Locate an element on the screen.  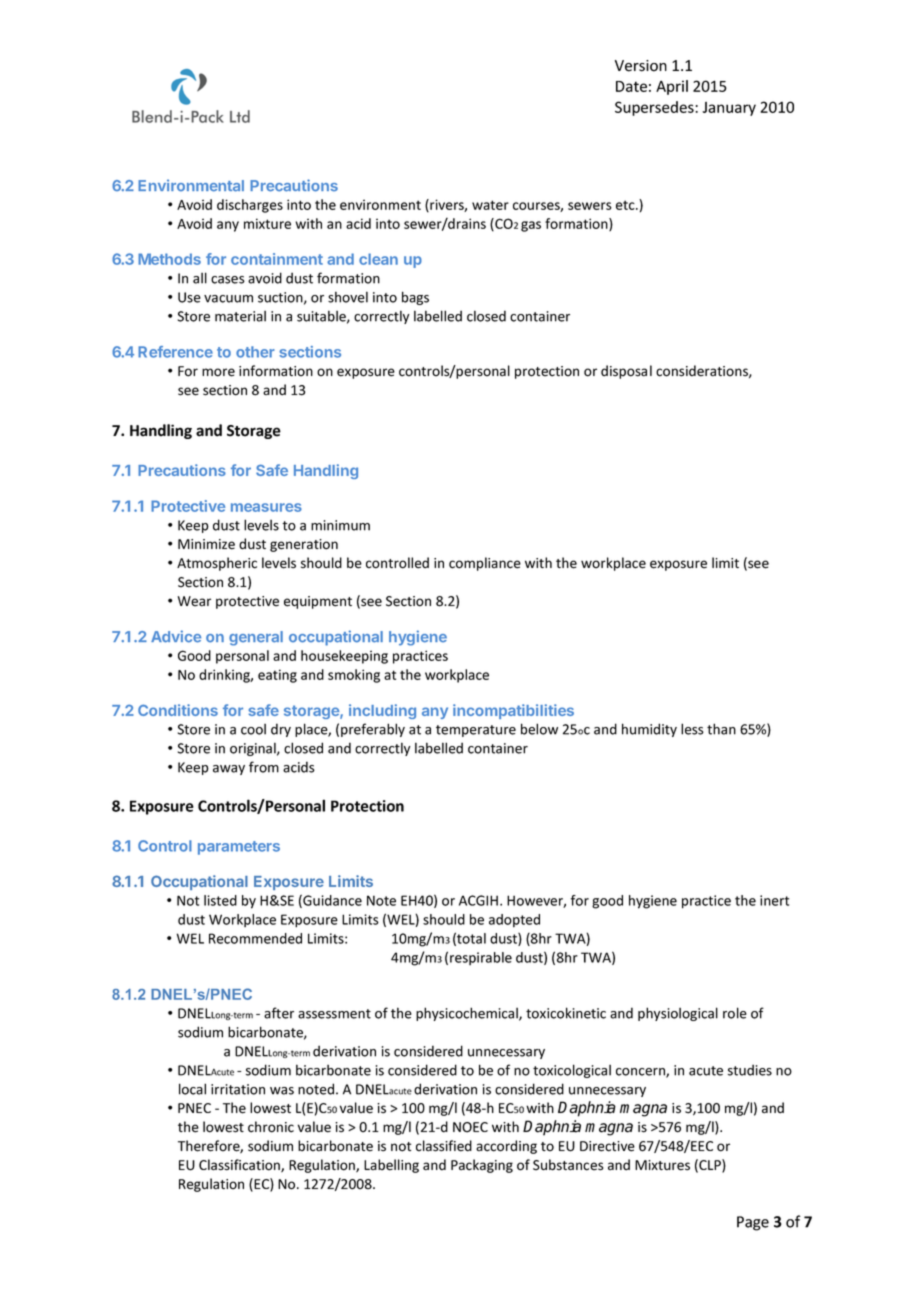
water is located at coordinates (490, 205).
